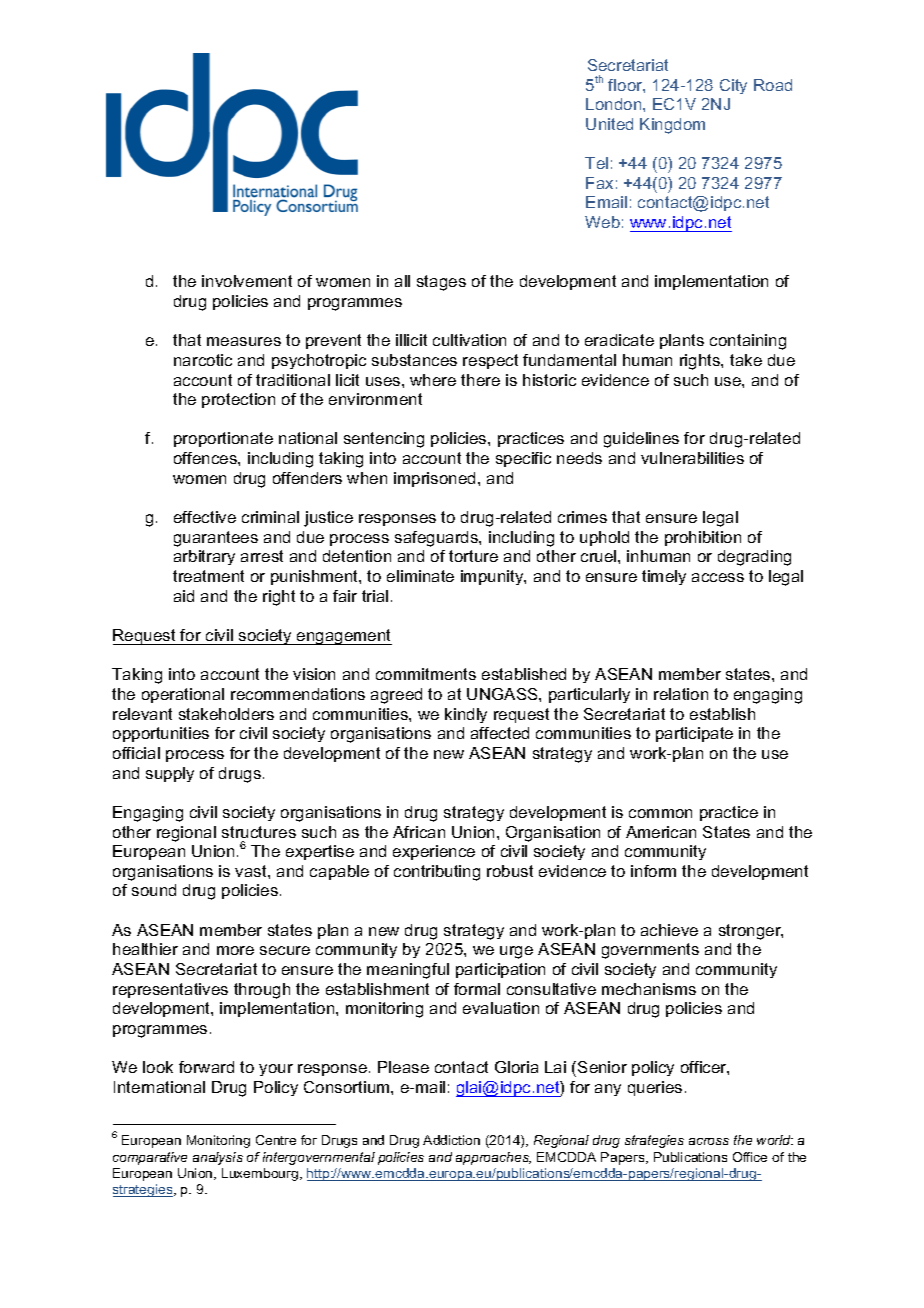 This screenshot has height=1308, width=924. I want to click on Tel, so click(596, 163).
